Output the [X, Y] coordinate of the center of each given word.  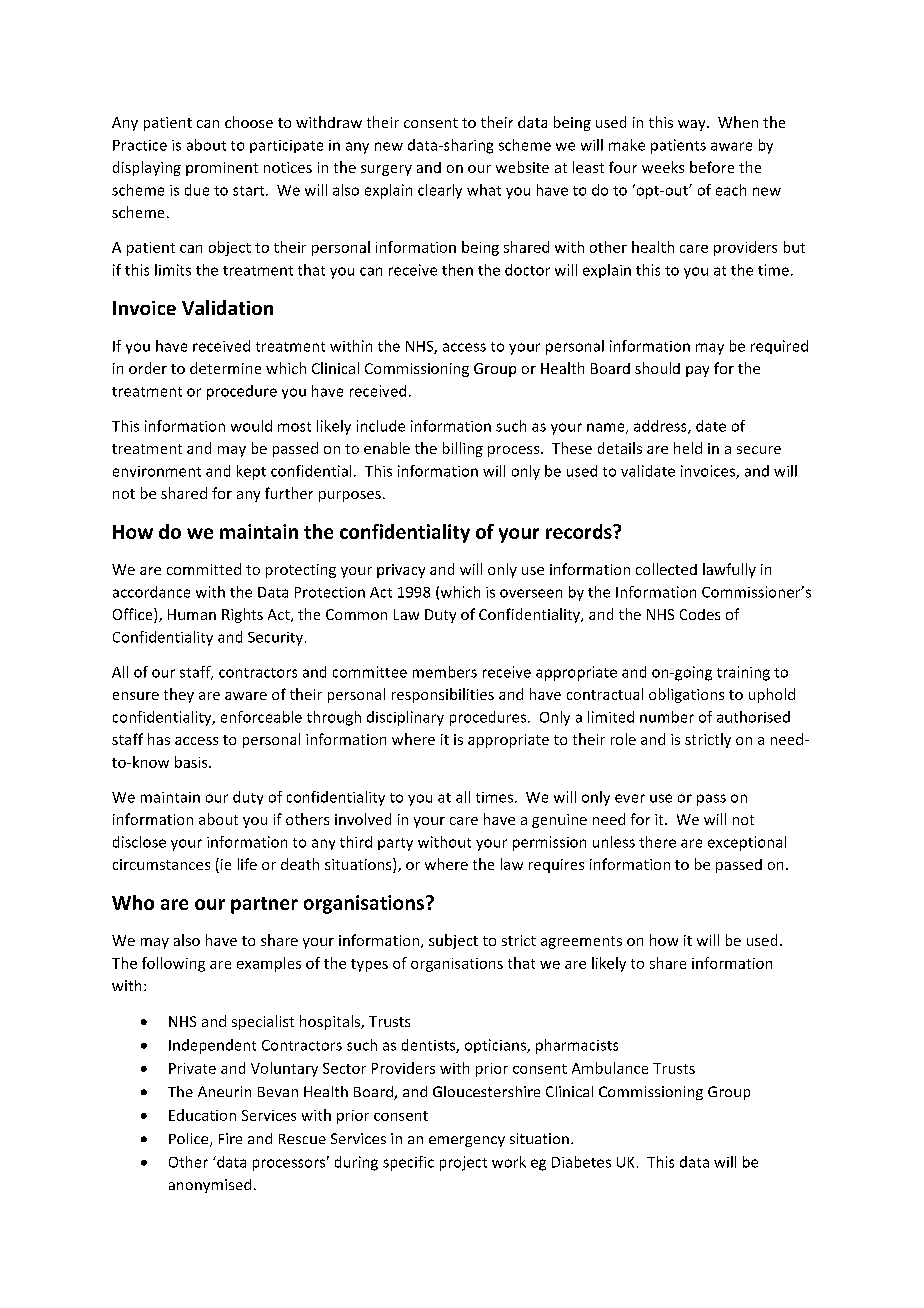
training [743, 673]
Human [192, 614]
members [445, 672]
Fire [230, 1138]
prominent [222, 169]
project [463, 1163]
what [484, 190]
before [712, 167]
